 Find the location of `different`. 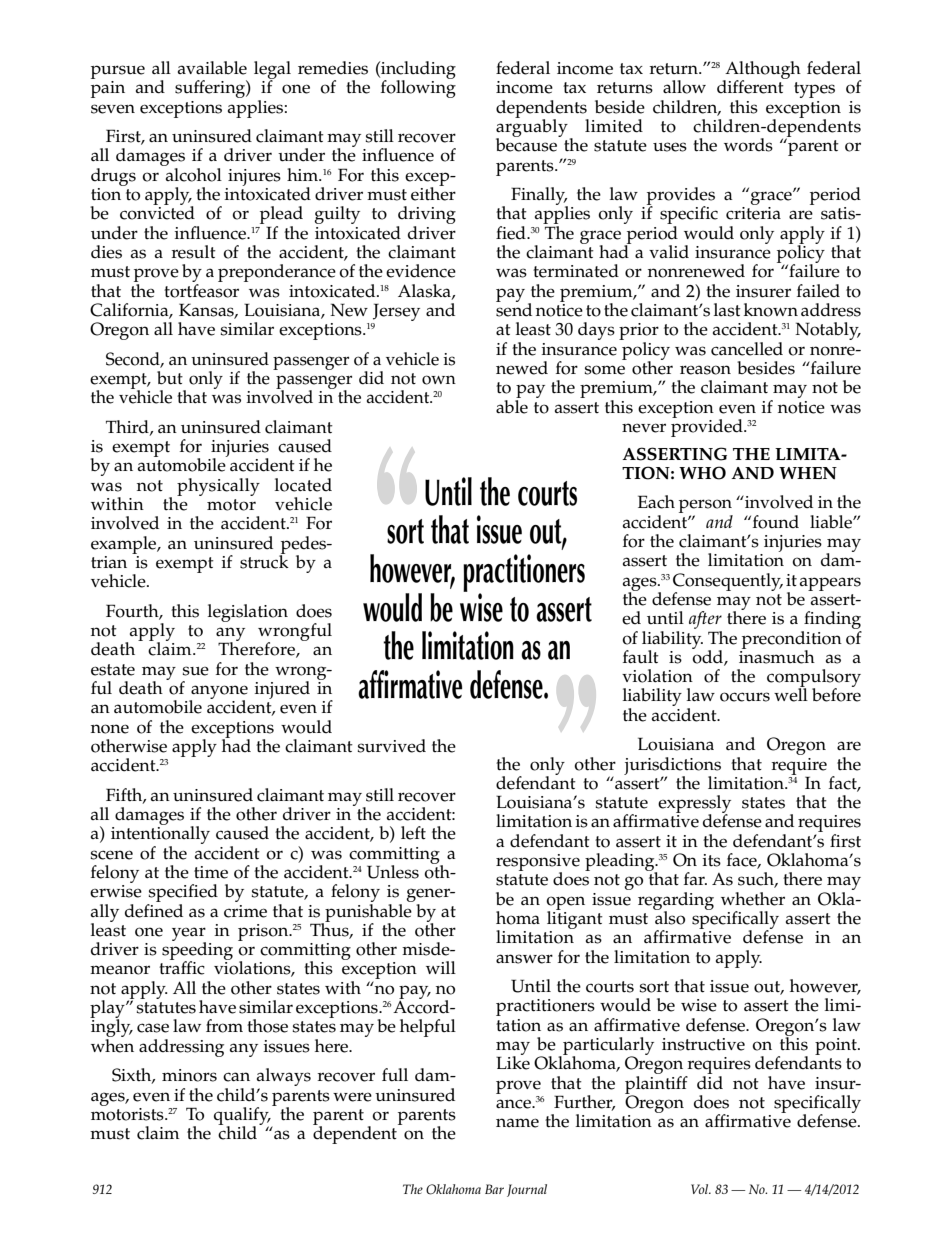

different is located at coordinates (751, 86).
